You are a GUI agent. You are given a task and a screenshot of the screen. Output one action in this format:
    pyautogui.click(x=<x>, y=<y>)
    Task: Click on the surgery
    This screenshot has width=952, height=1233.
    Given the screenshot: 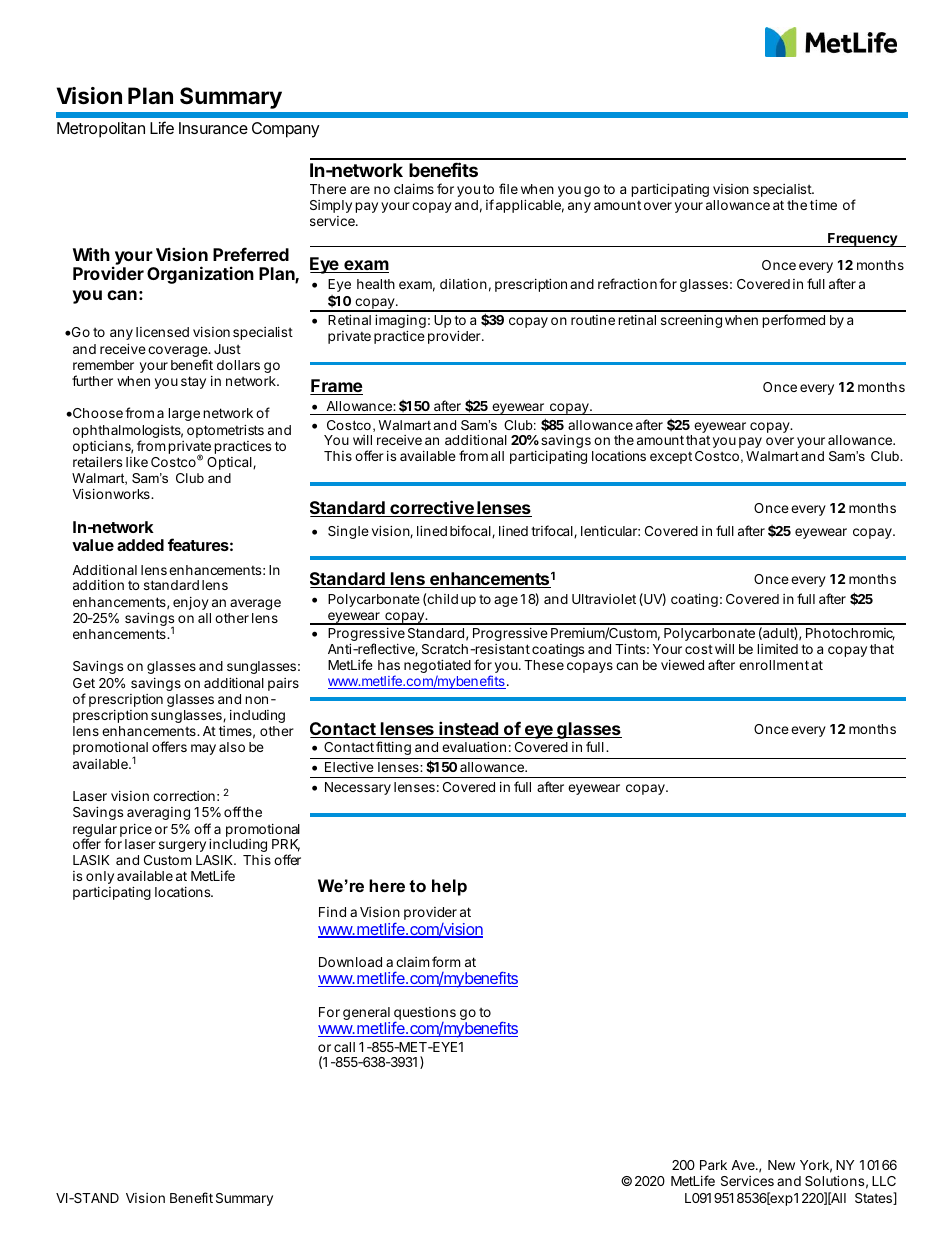 What is the action you would take?
    pyautogui.click(x=182, y=846)
